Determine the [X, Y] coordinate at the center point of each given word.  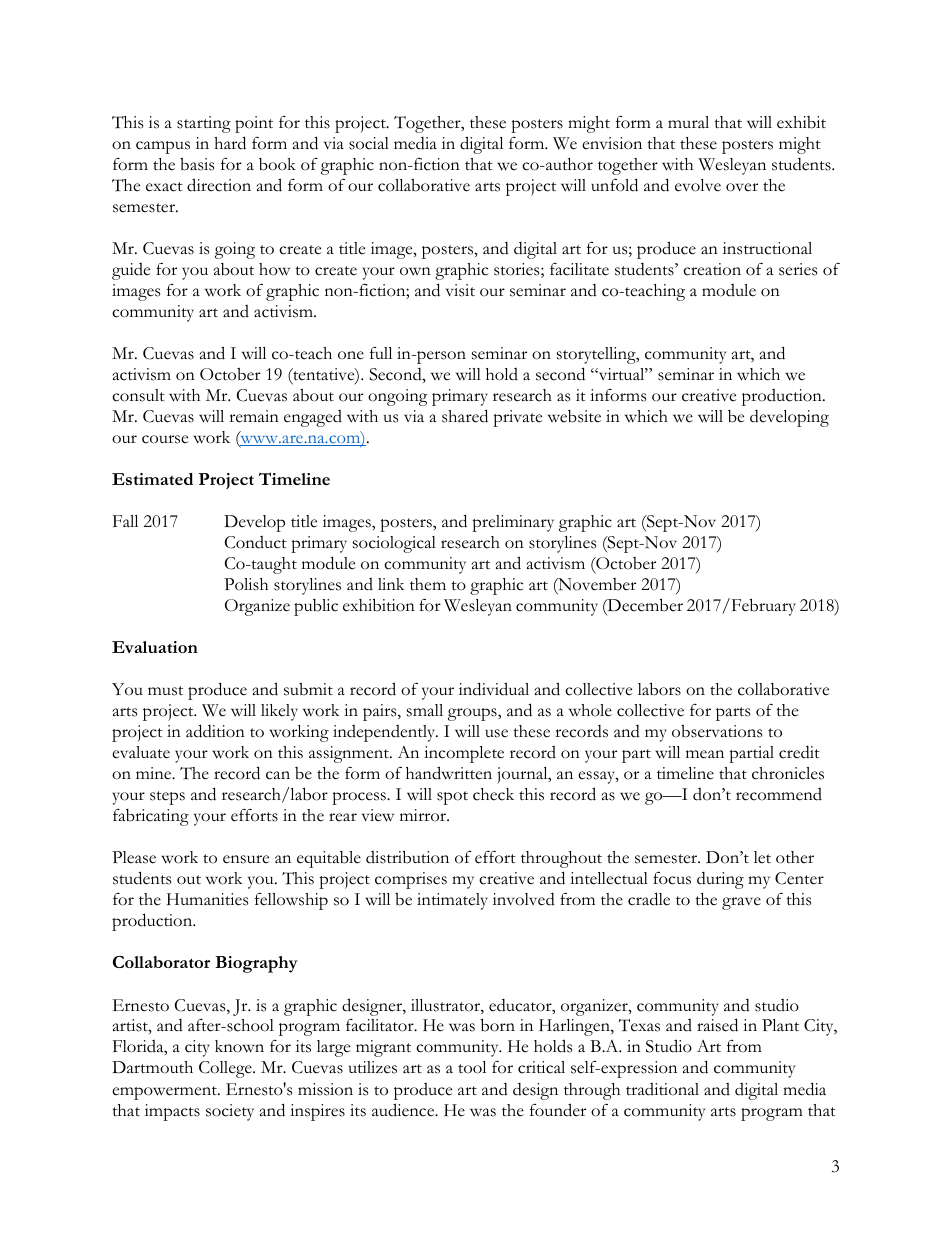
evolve [698, 185]
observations [717, 731]
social [369, 143]
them [428, 584]
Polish [246, 584]
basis [197, 164]
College [226, 1069]
